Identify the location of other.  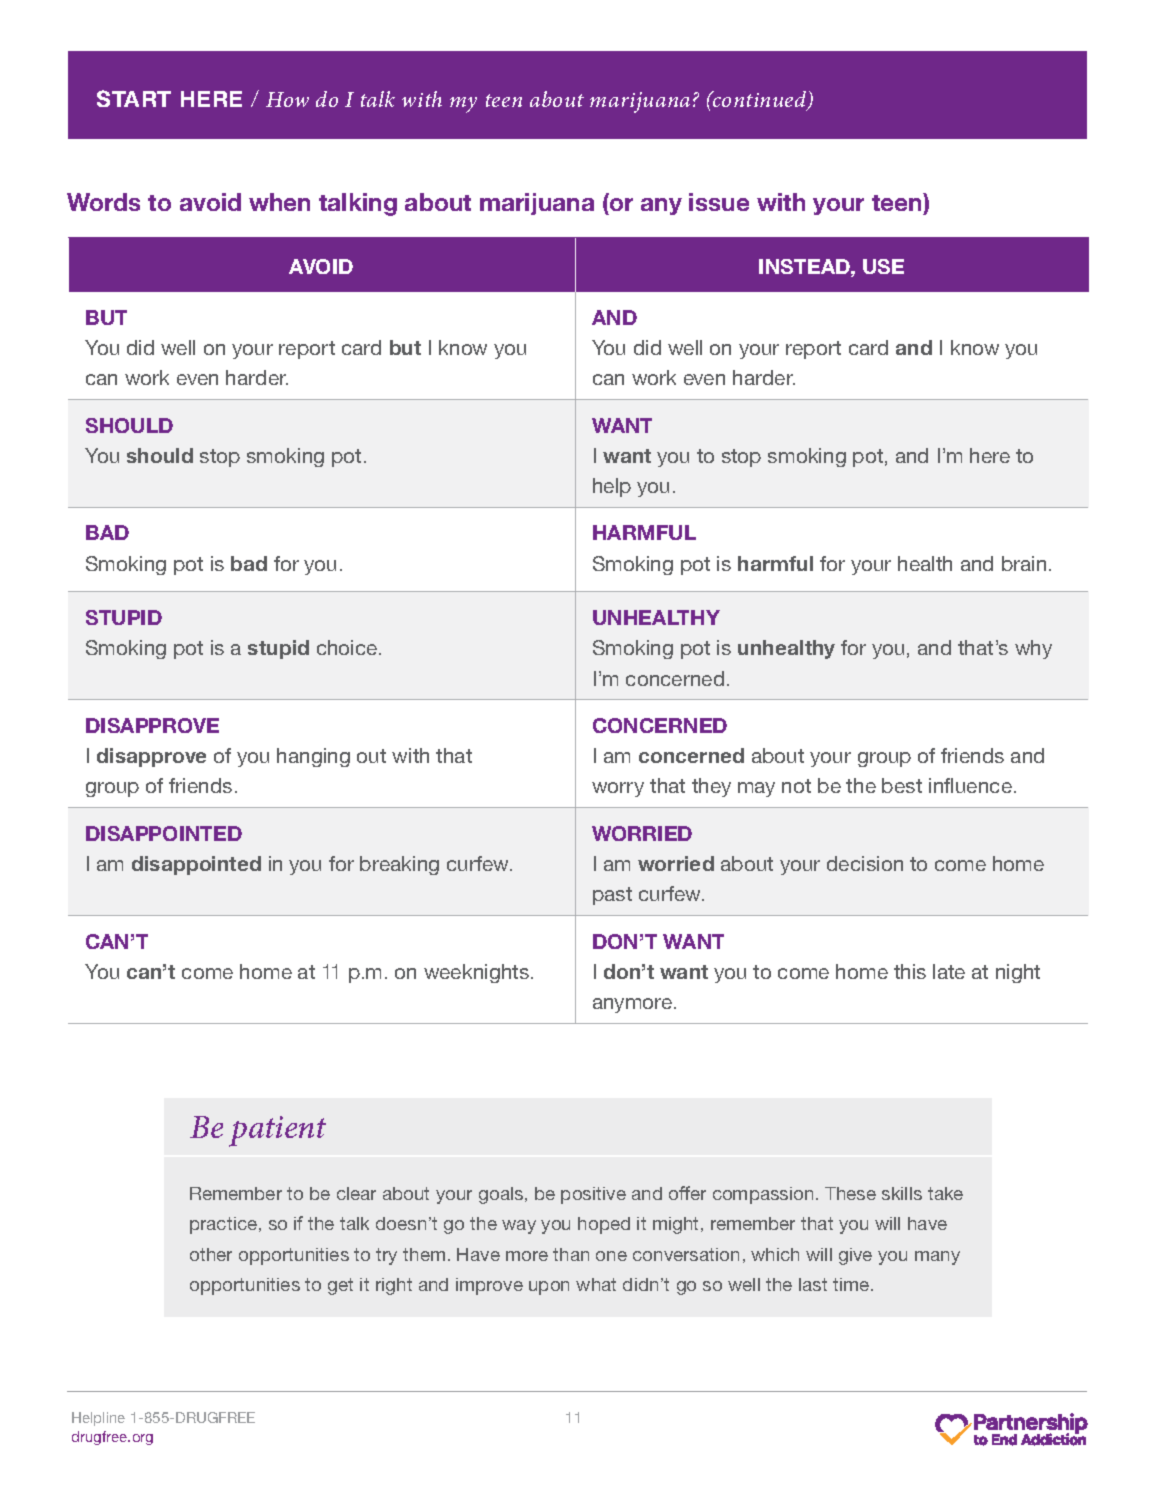
(211, 1254).
